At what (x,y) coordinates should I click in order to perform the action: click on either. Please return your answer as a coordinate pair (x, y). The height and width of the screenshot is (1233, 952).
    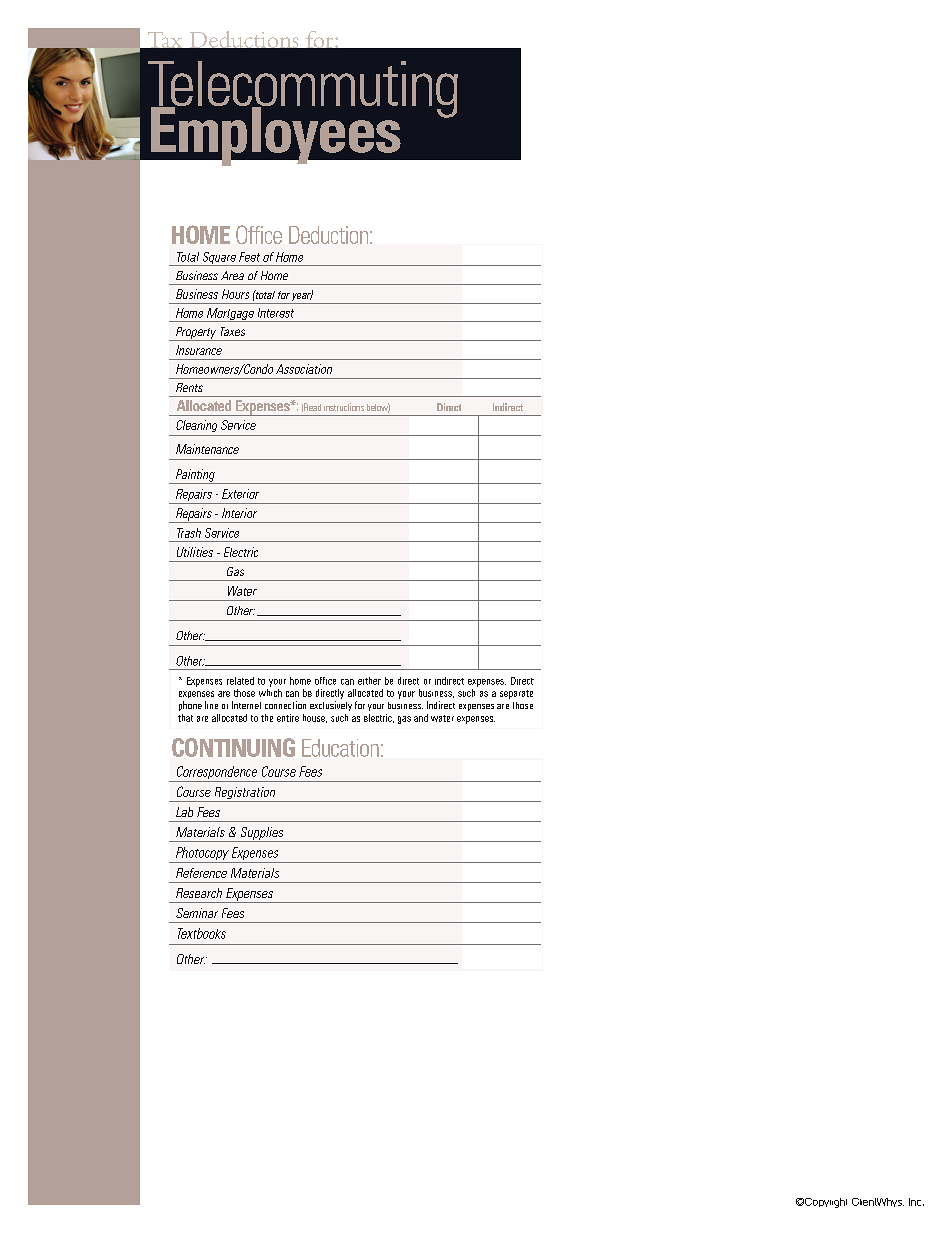
    Looking at the image, I should click on (369, 681).
